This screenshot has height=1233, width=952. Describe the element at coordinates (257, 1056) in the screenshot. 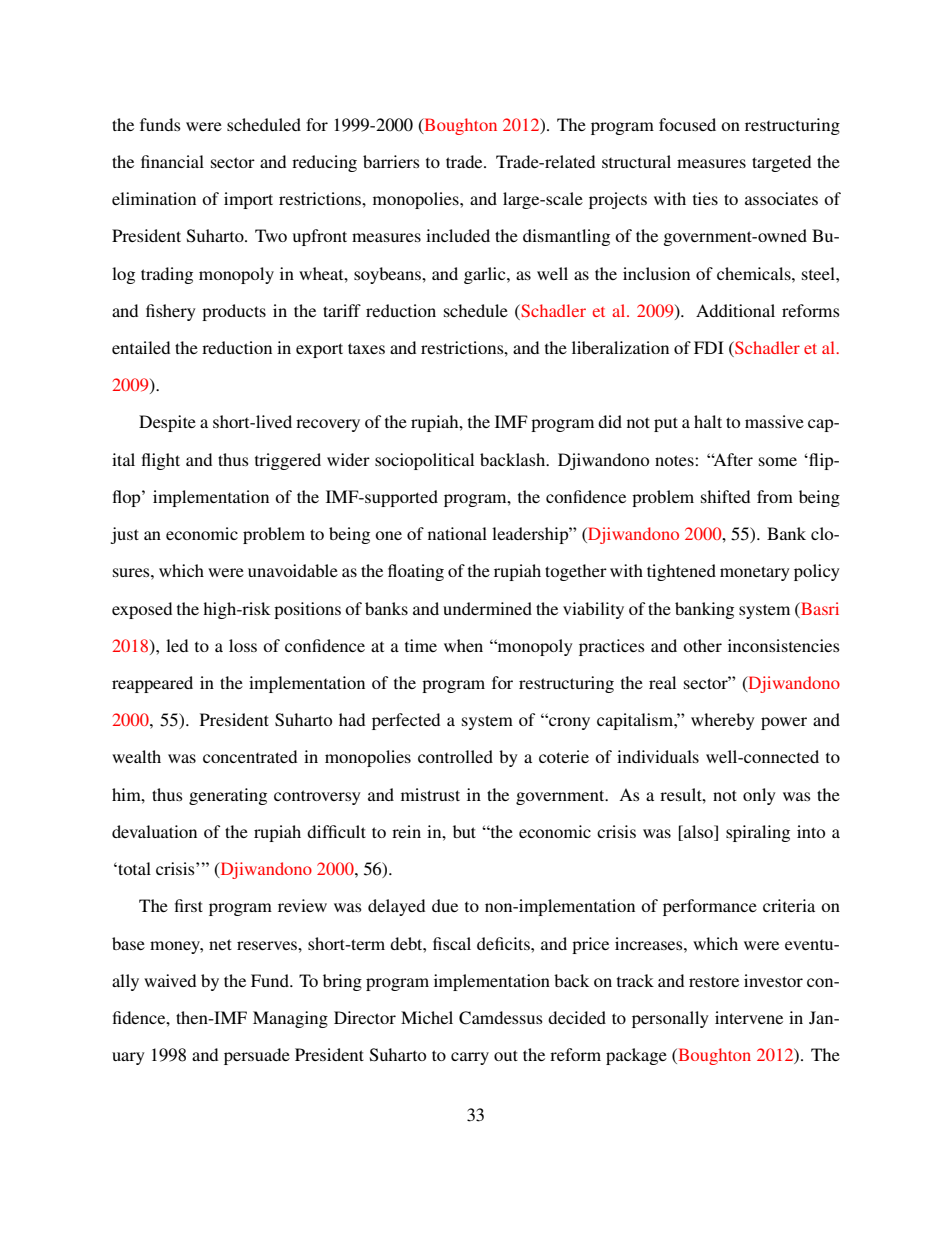

I see `persuade` at that location.
